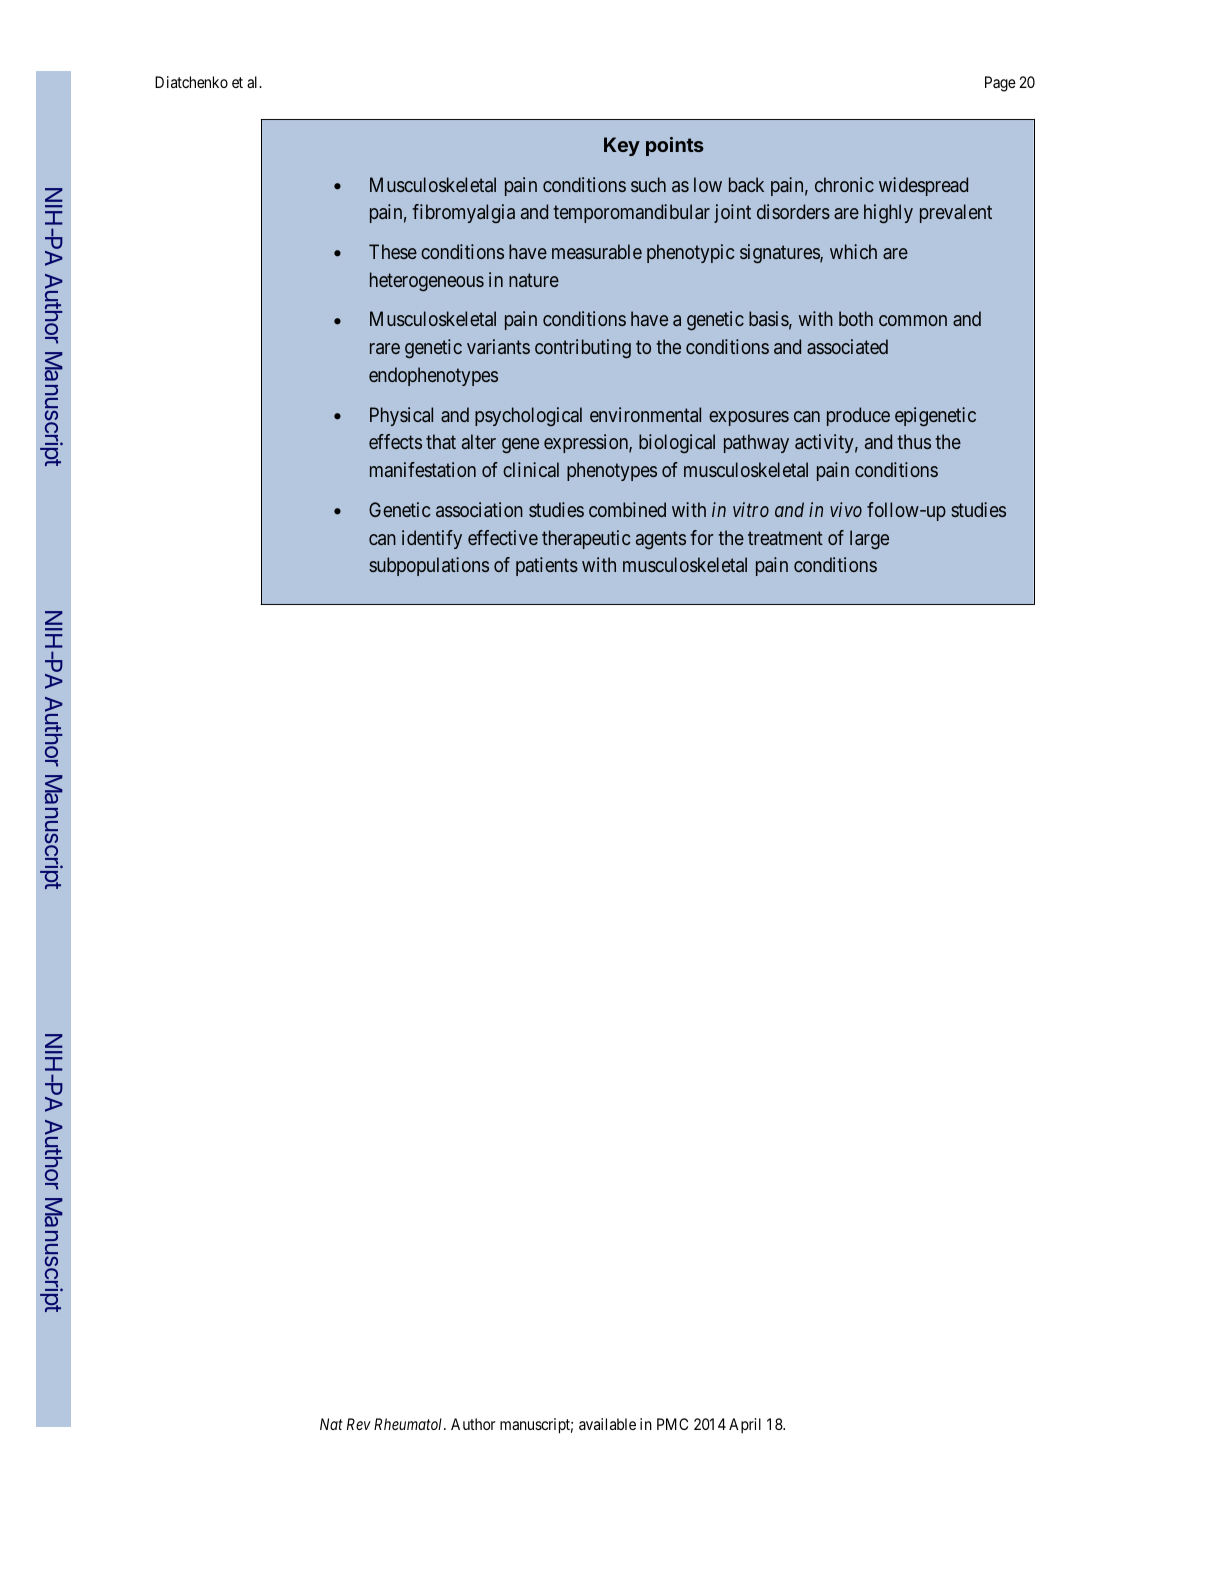 This page has width=1213, height=1570. I want to click on April, so click(745, 1426).
